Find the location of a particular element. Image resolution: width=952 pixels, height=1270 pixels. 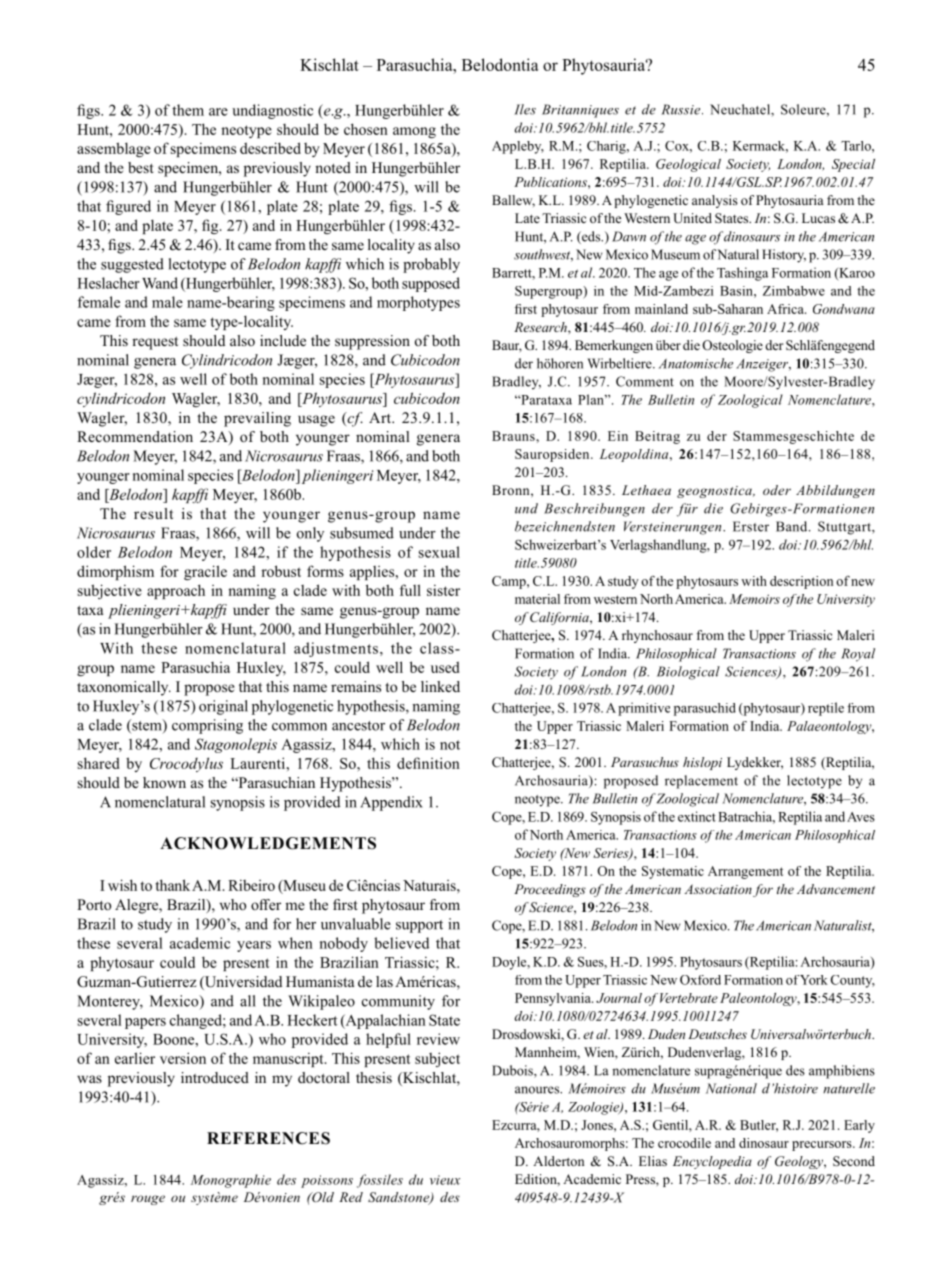

them is located at coordinates (188, 110).
